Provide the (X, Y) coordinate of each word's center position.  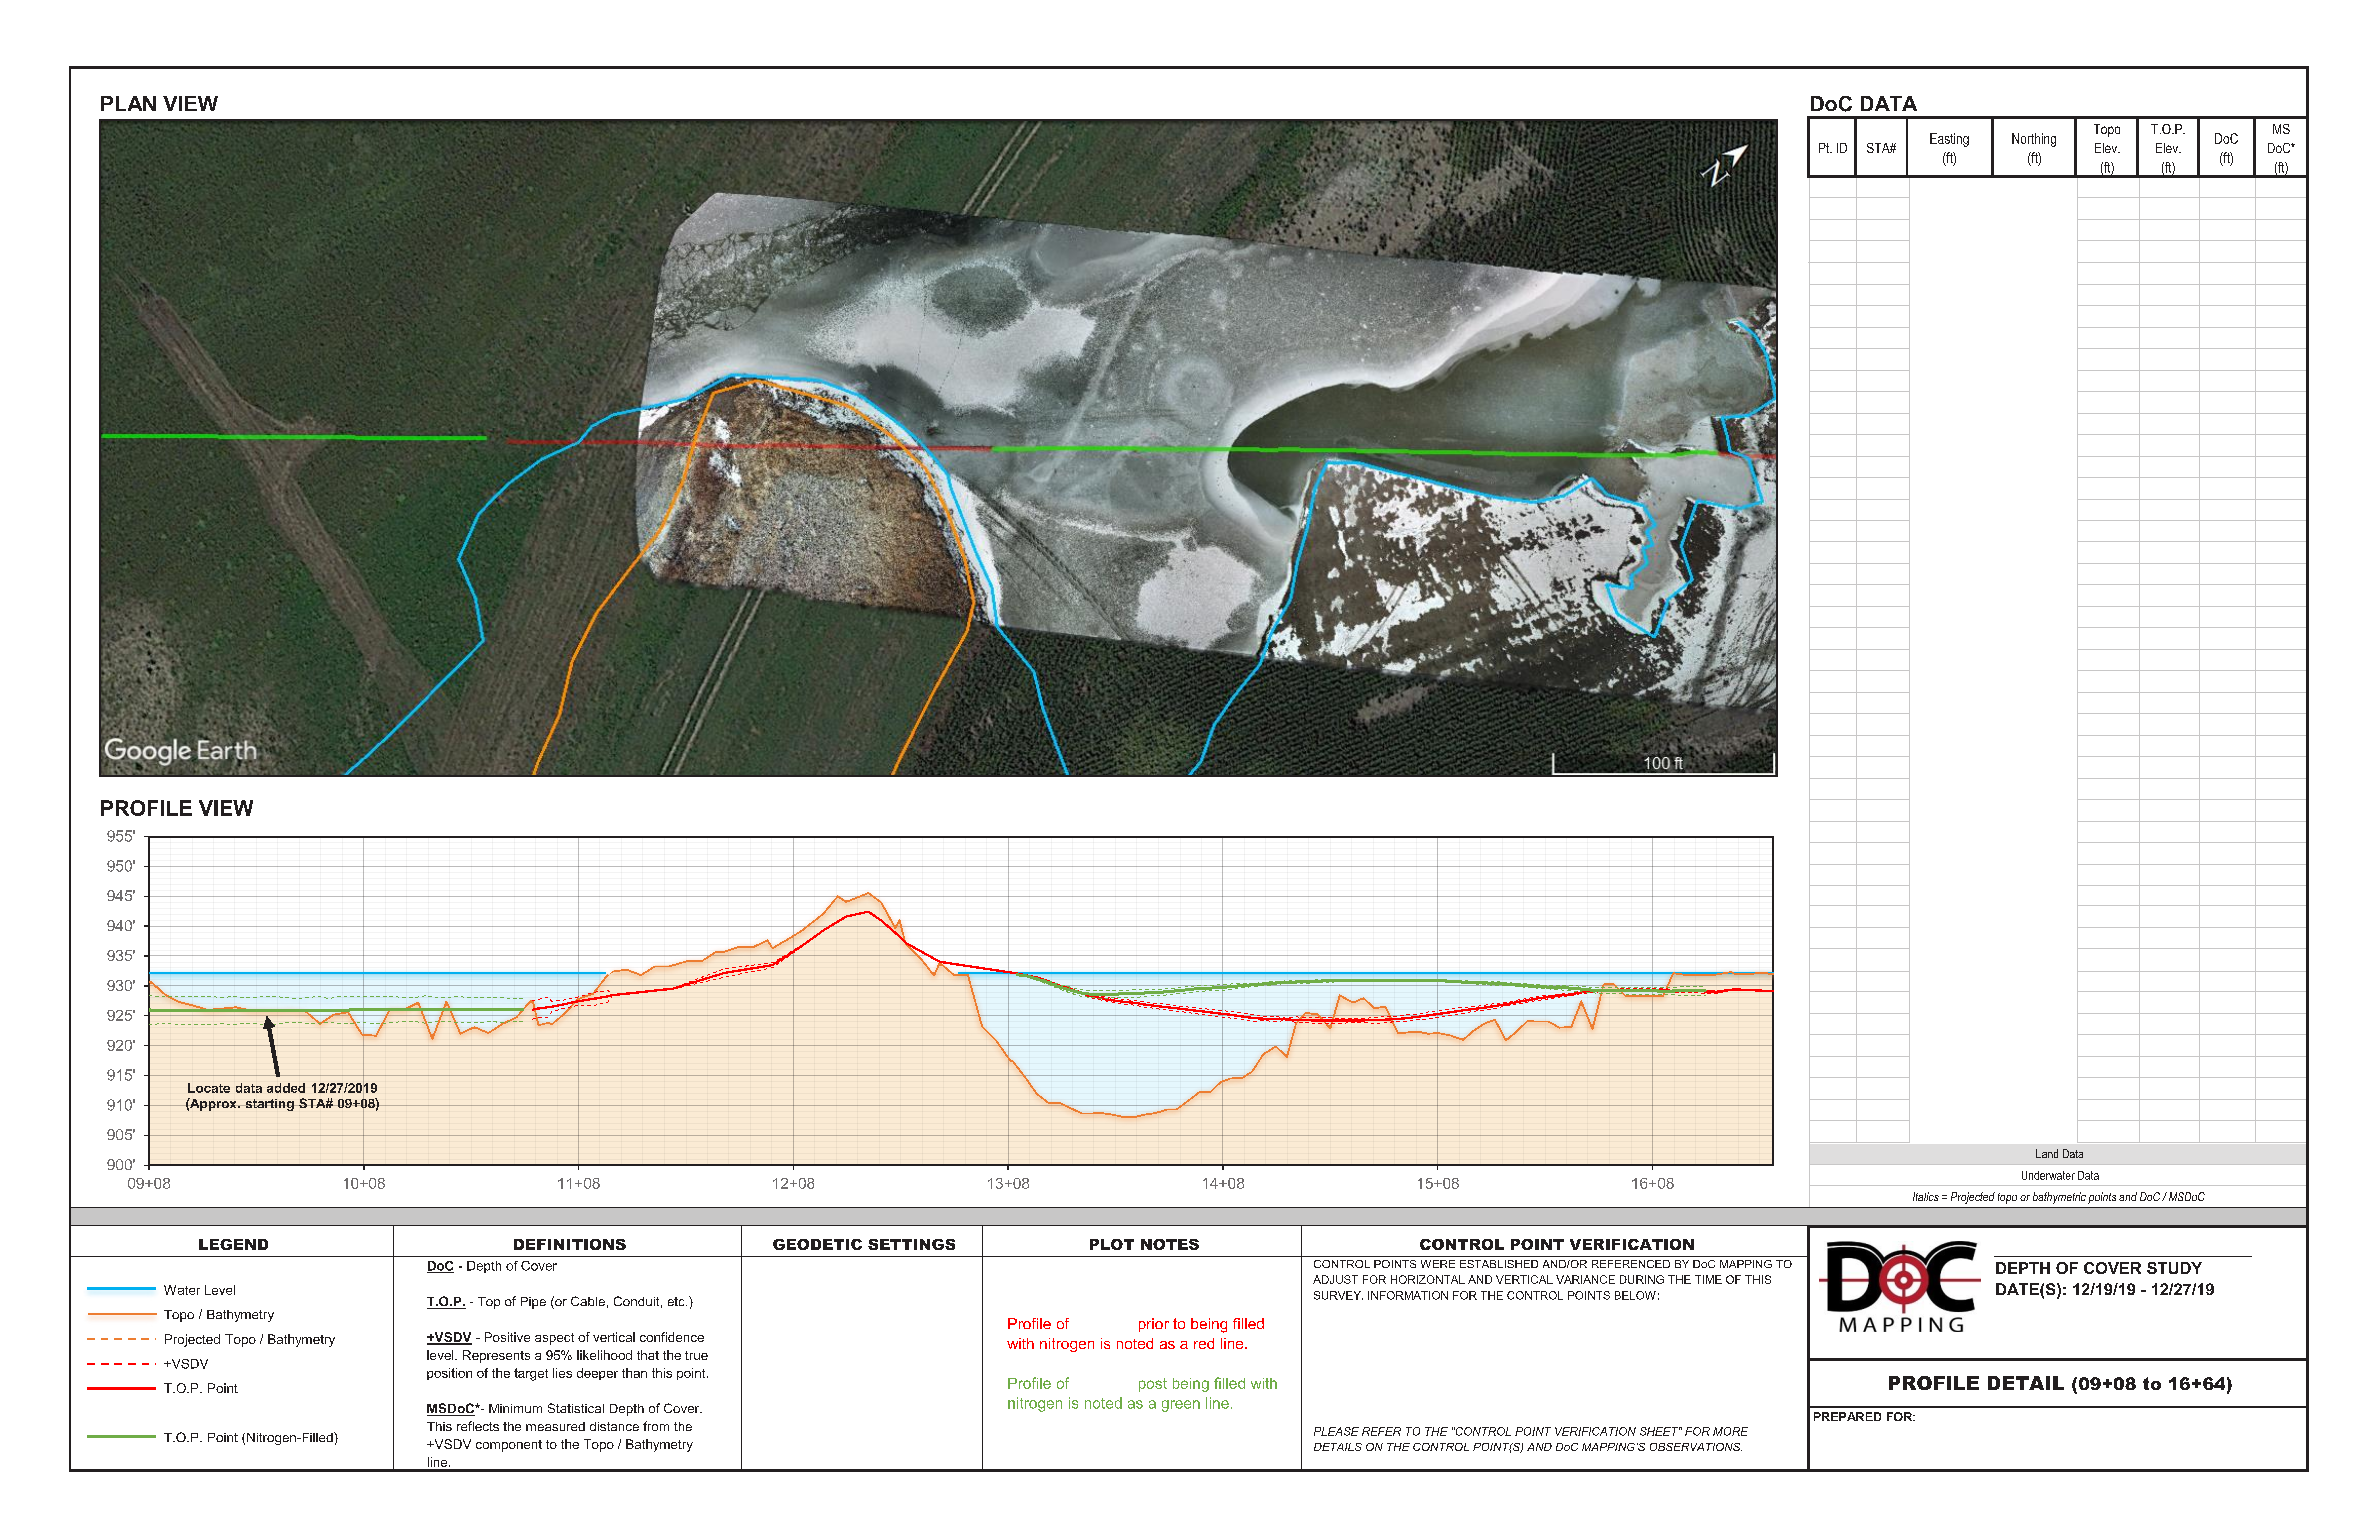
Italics (1926, 1196)
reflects (478, 1426)
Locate (209, 1088)
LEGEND (233, 1244)
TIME (1708, 1279)
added (286, 1088)
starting (269, 1105)
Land (2047, 1153)
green (1181, 1406)
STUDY (2174, 1268)
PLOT (1112, 1244)
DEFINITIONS (570, 1244)
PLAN (128, 103)
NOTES (1170, 1244)
